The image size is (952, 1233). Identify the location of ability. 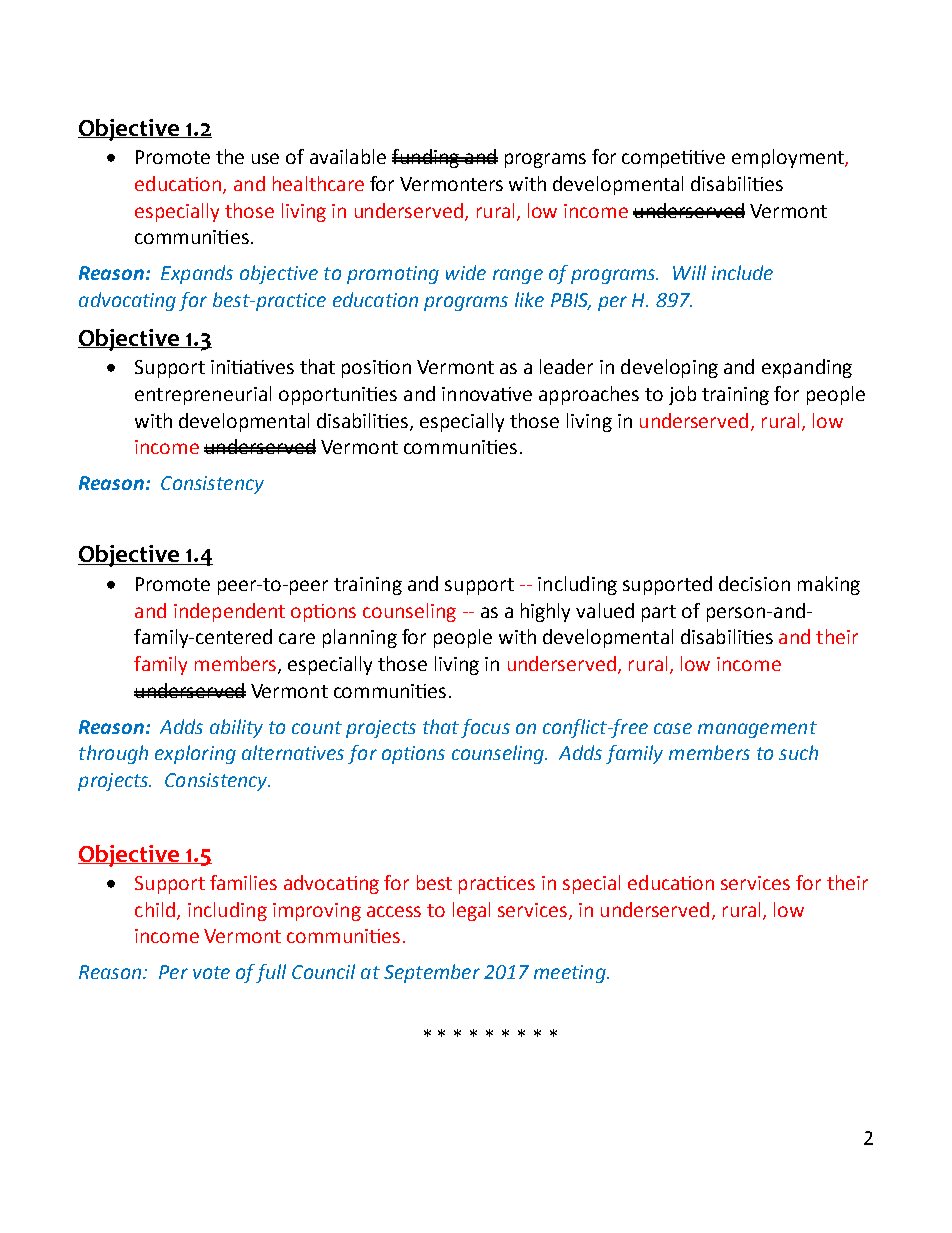
(236, 728).
